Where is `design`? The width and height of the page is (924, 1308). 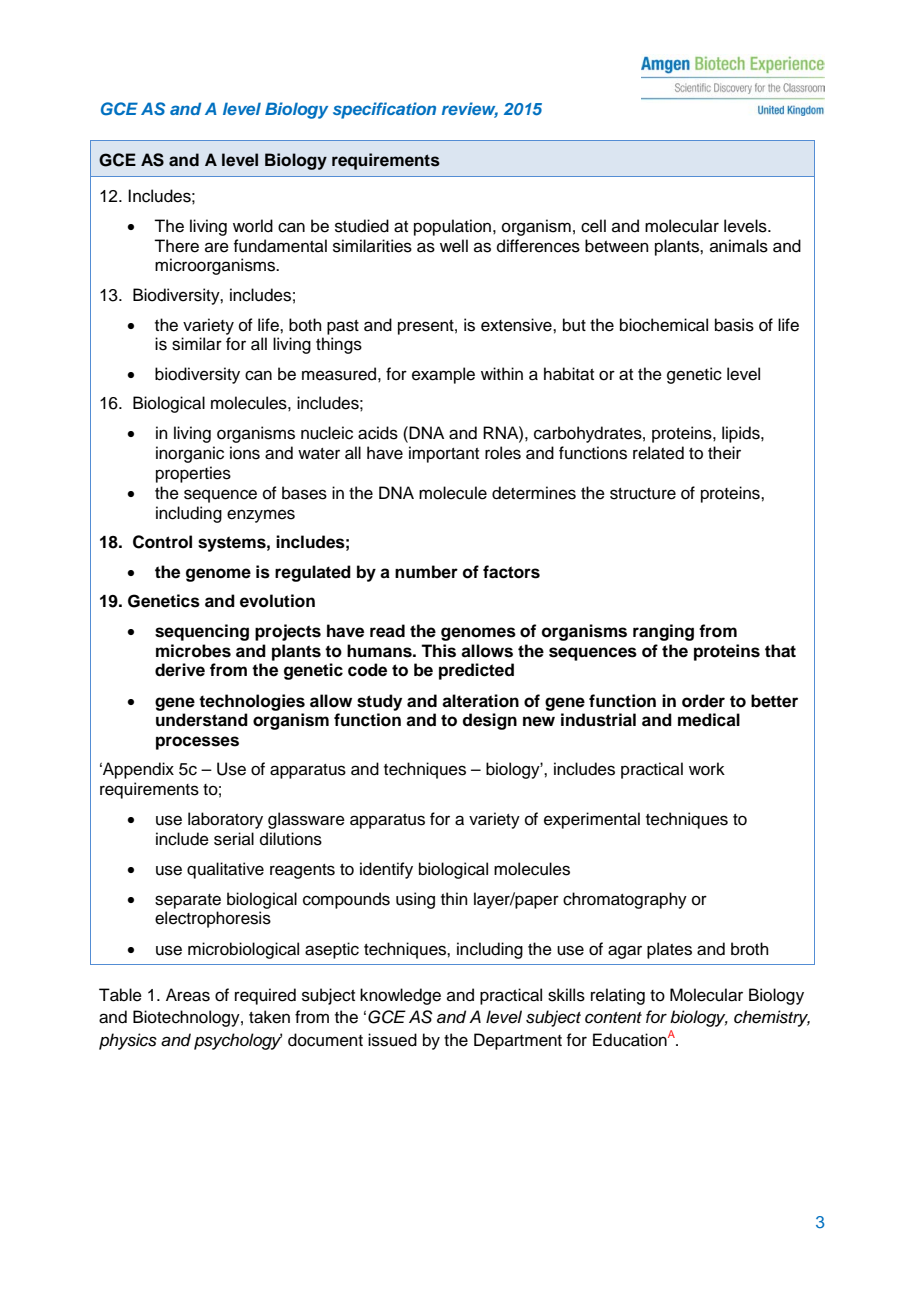
design is located at coordinates (489, 721).
